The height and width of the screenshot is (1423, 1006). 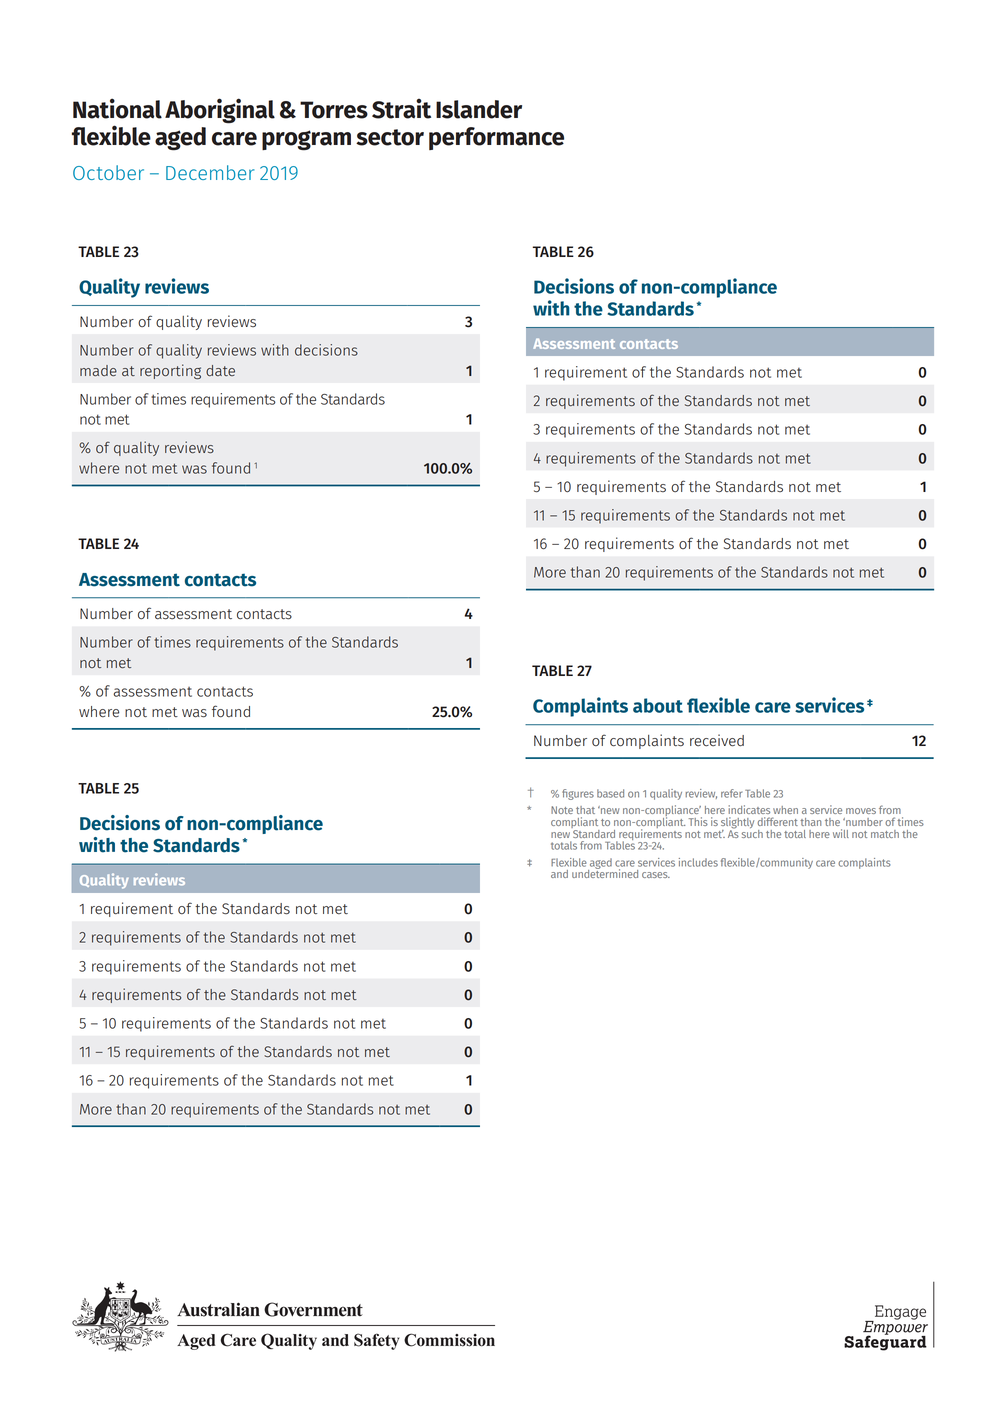 What do you see at coordinates (496, 138) in the screenshot?
I see `performance` at bounding box center [496, 138].
